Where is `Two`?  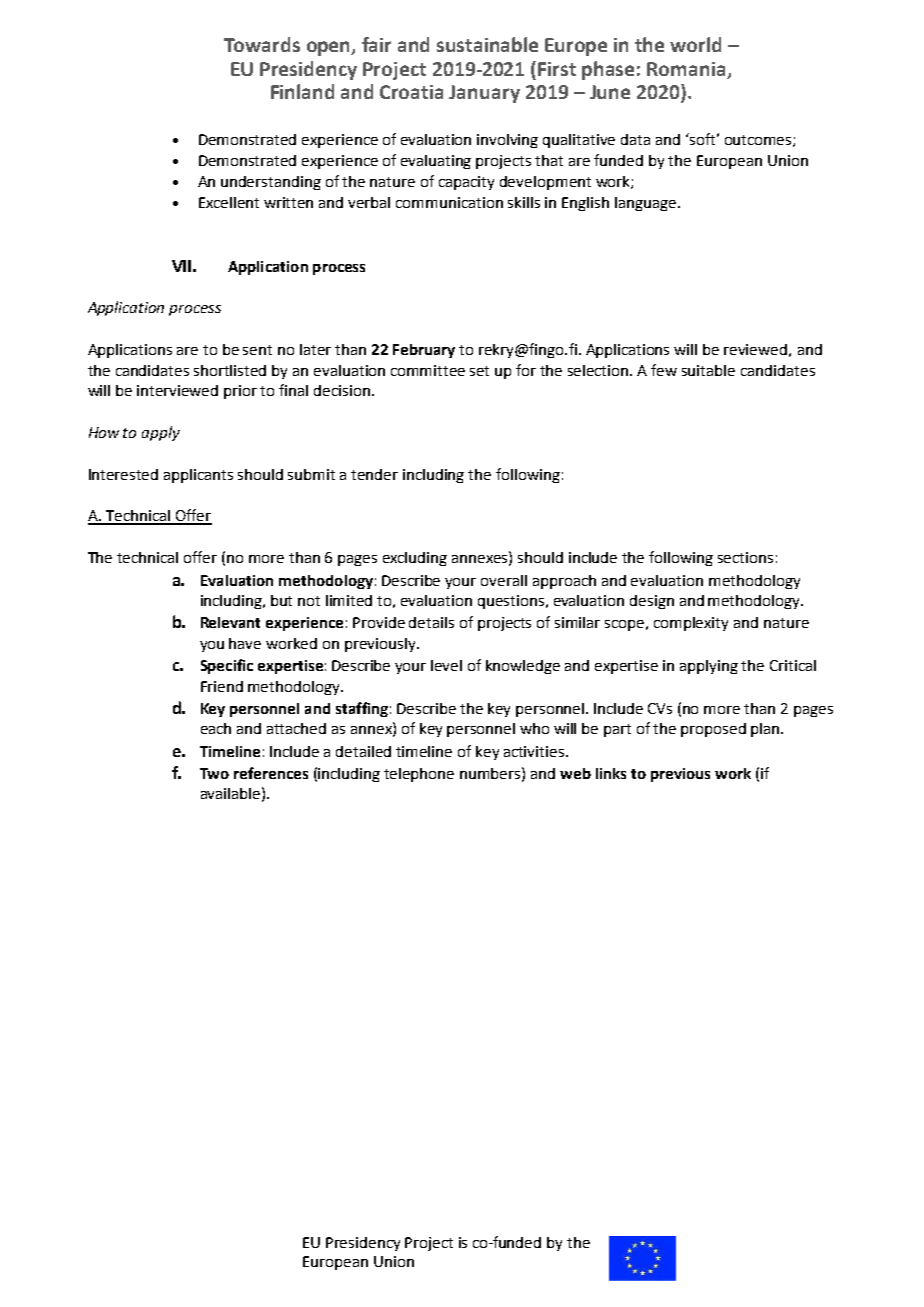
Two is located at coordinates (214, 773).
